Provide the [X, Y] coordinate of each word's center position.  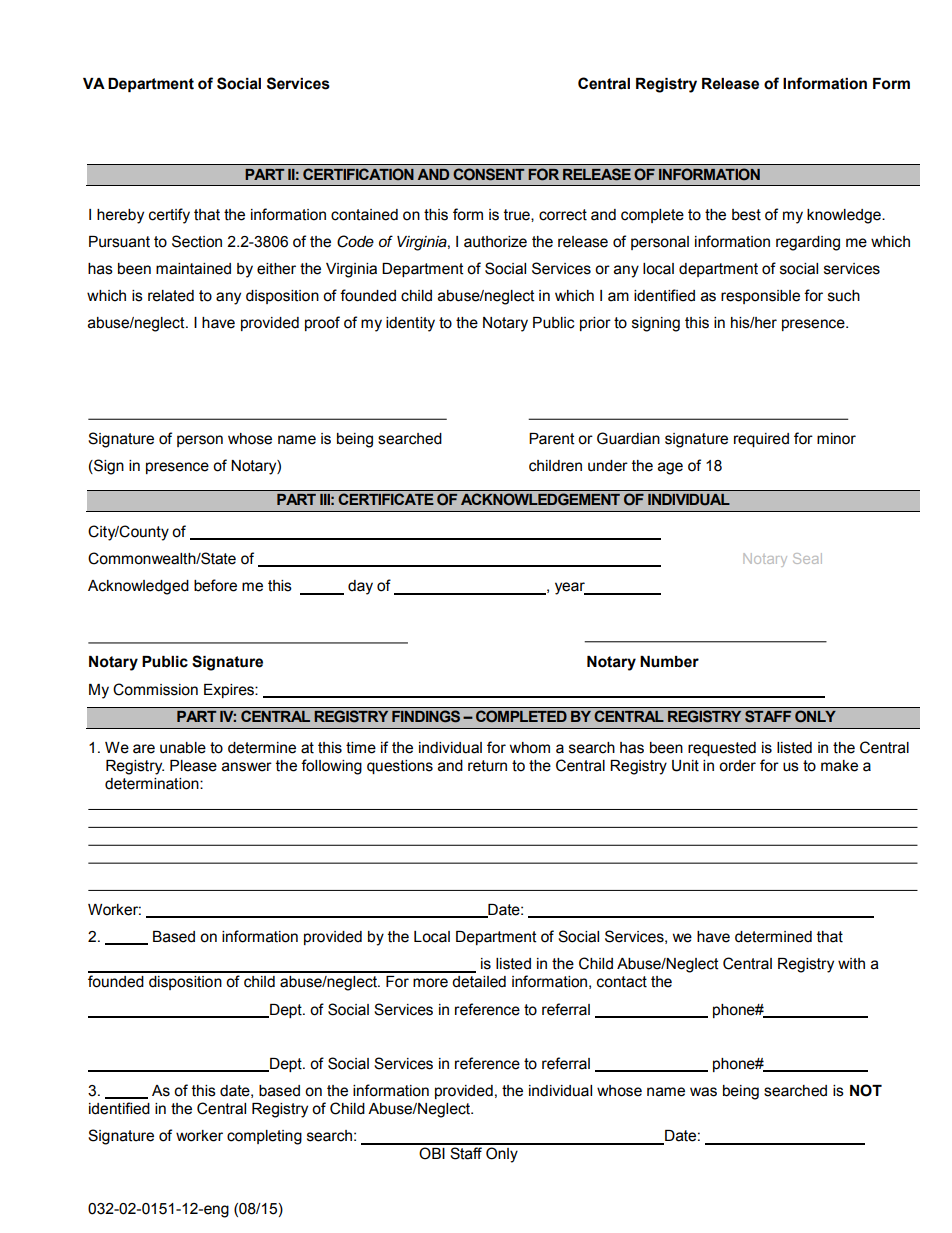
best [746, 215]
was [703, 1092]
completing [264, 1137]
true [518, 215]
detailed [479, 982]
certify [169, 216]
